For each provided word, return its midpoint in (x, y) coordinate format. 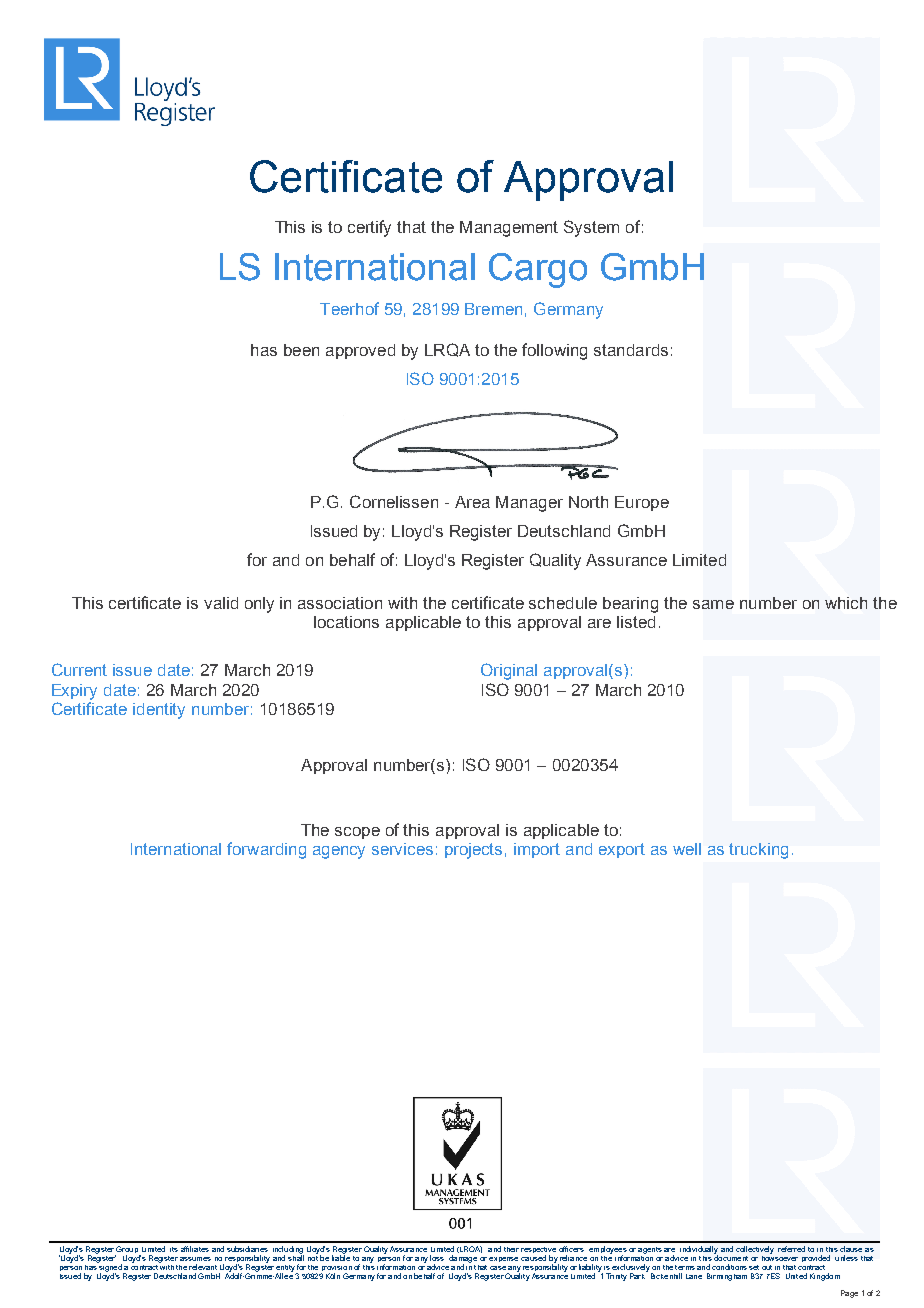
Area (472, 502)
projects (473, 851)
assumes (195, 1259)
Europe (642, 503)
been (301, 350)
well (687, 849)
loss (437, 1258)
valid (221, 603)
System (591, 228)
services (402, 849)
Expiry (74, 692)
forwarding (266, 850)
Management (509, 229)
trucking (758, 851)
